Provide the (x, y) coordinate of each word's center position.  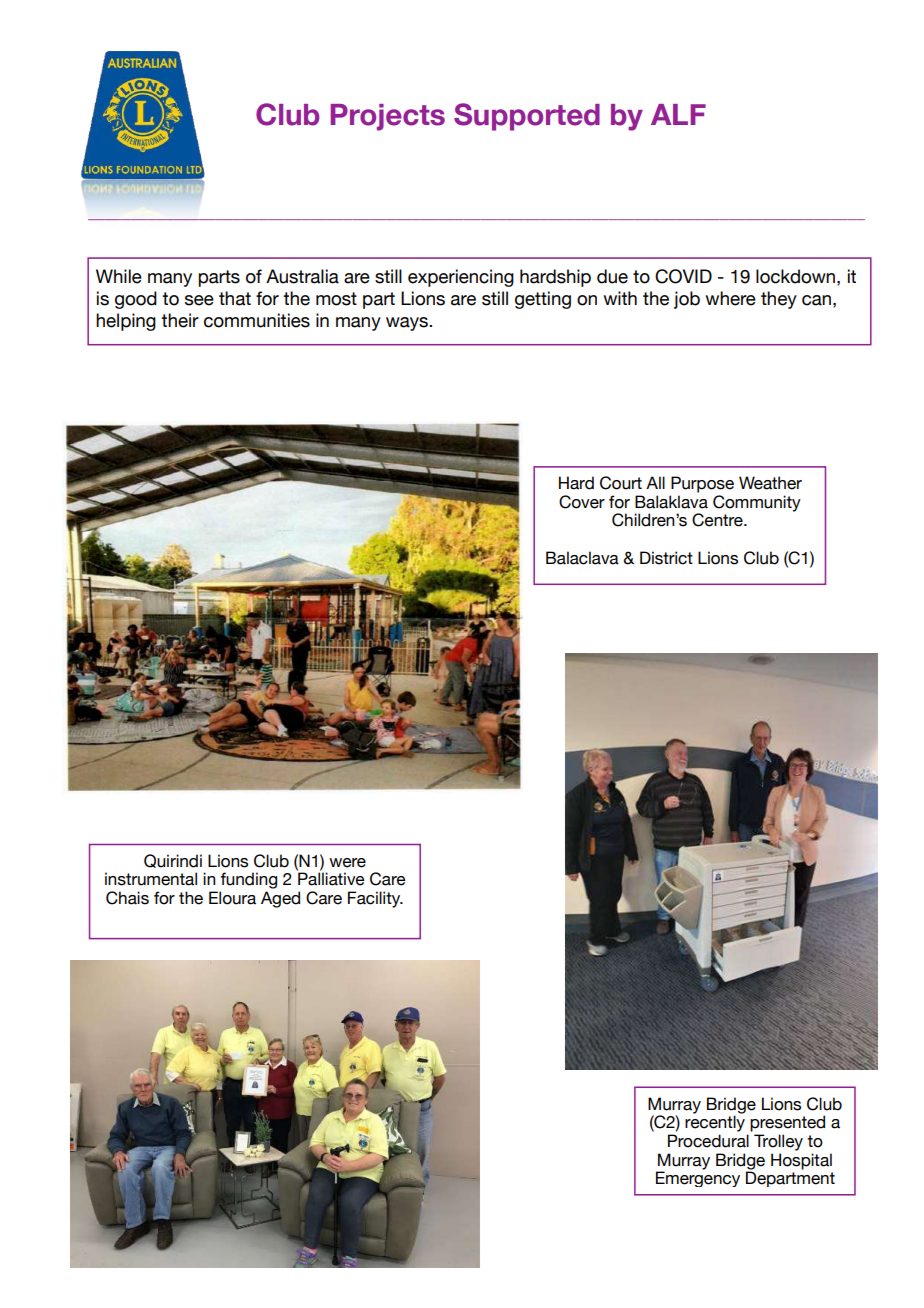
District (666, 558)
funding (249, 880)
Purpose (702, 484)
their (180, 320)
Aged (280, 899)
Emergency (698, 1178)
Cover (582, 502)
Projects (387, 117)
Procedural (708, 1141)
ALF (678, 114)
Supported (527, 117)
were (347, 863)
